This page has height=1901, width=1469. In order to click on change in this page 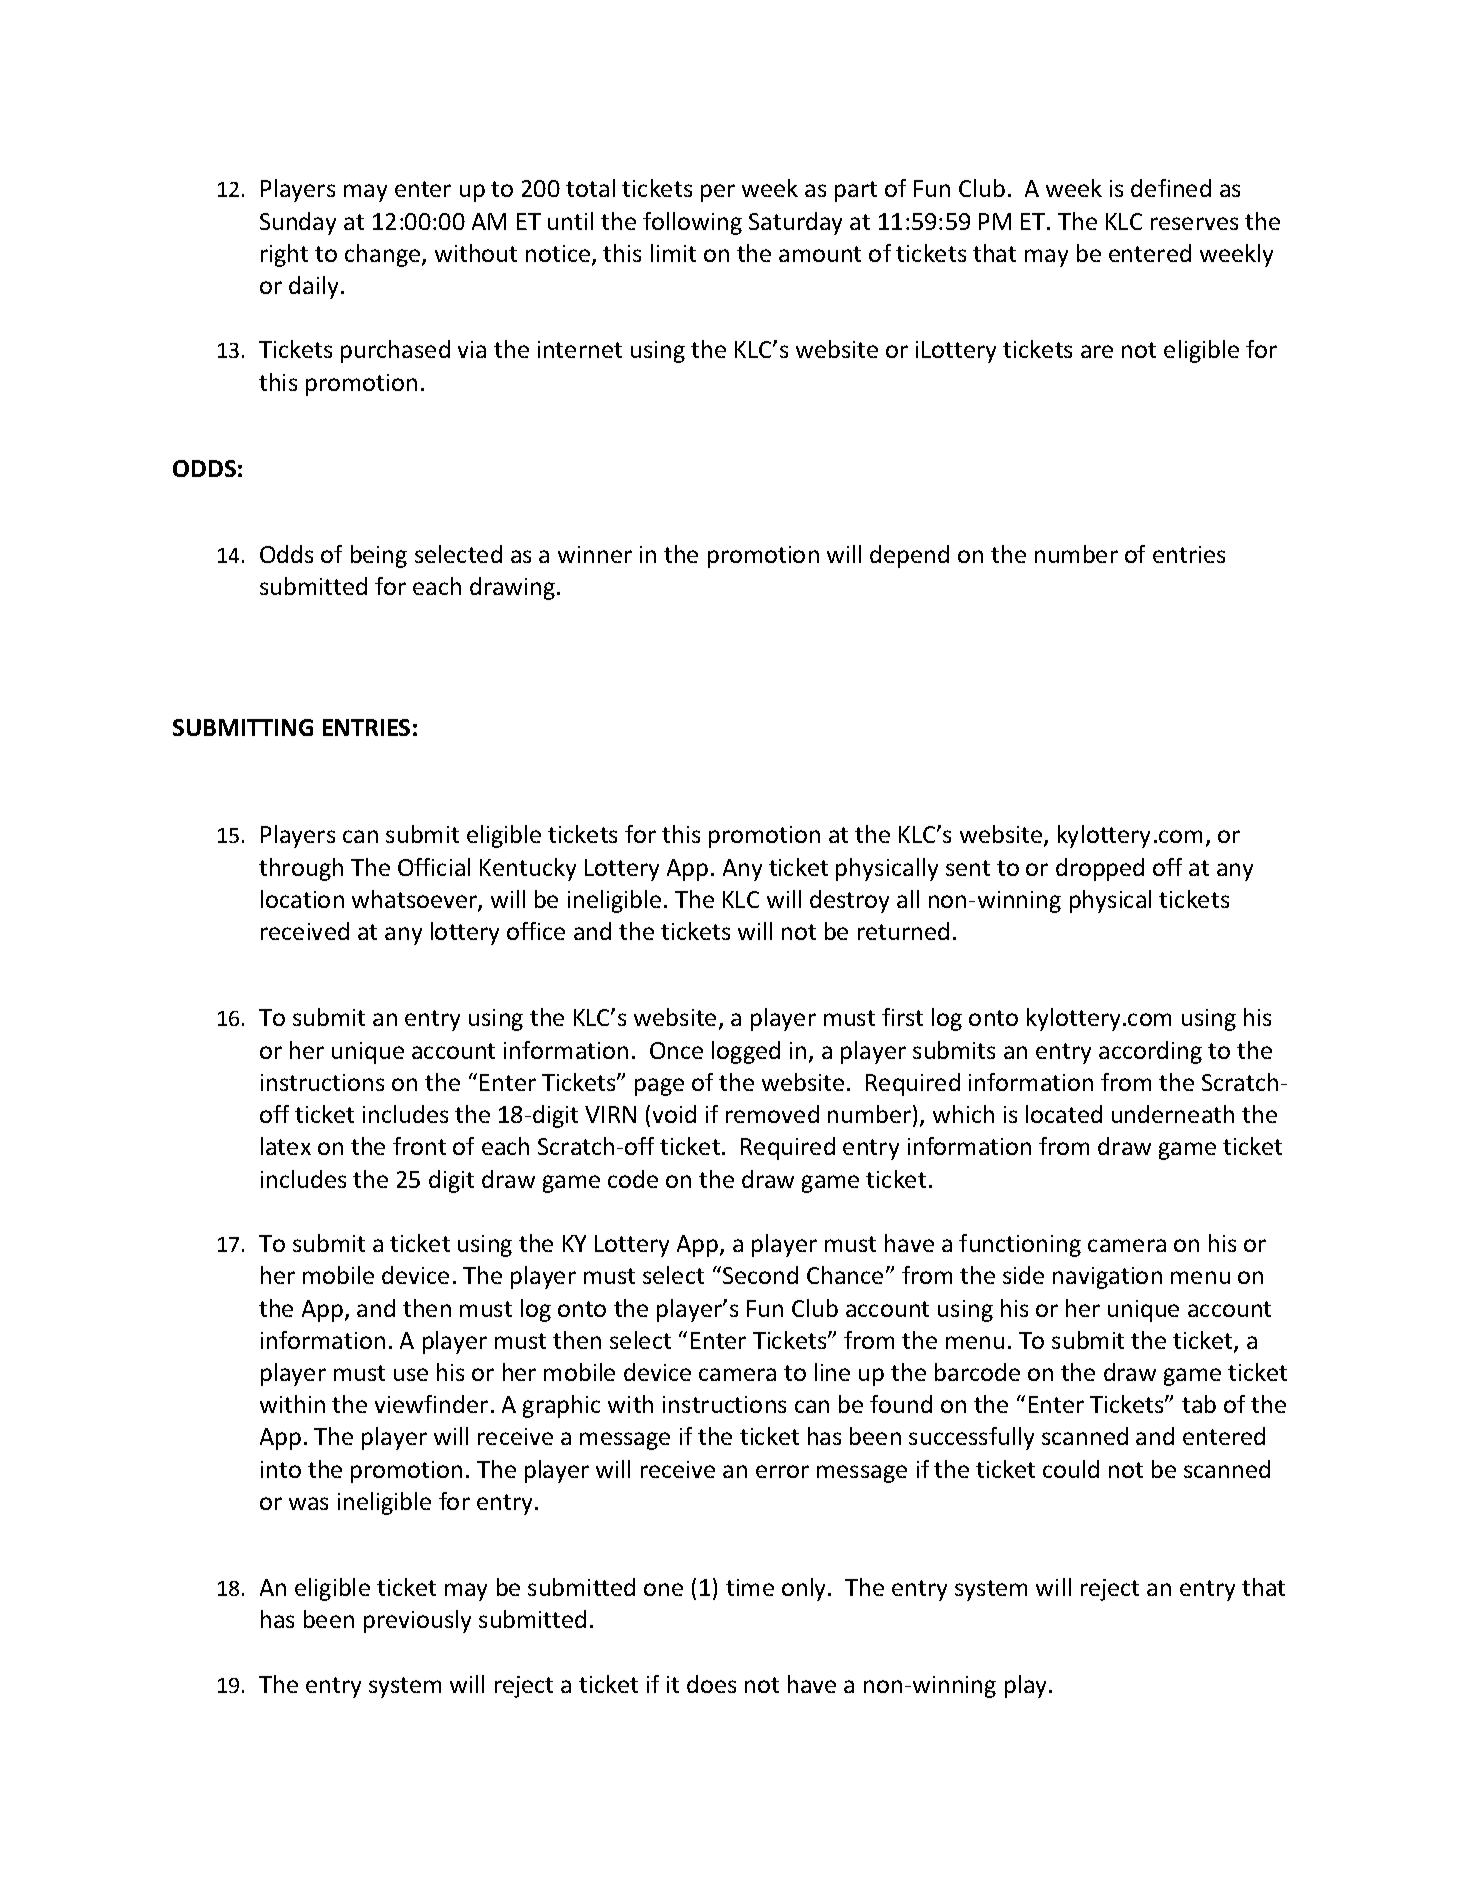, I will do `click(384, 255)`.
